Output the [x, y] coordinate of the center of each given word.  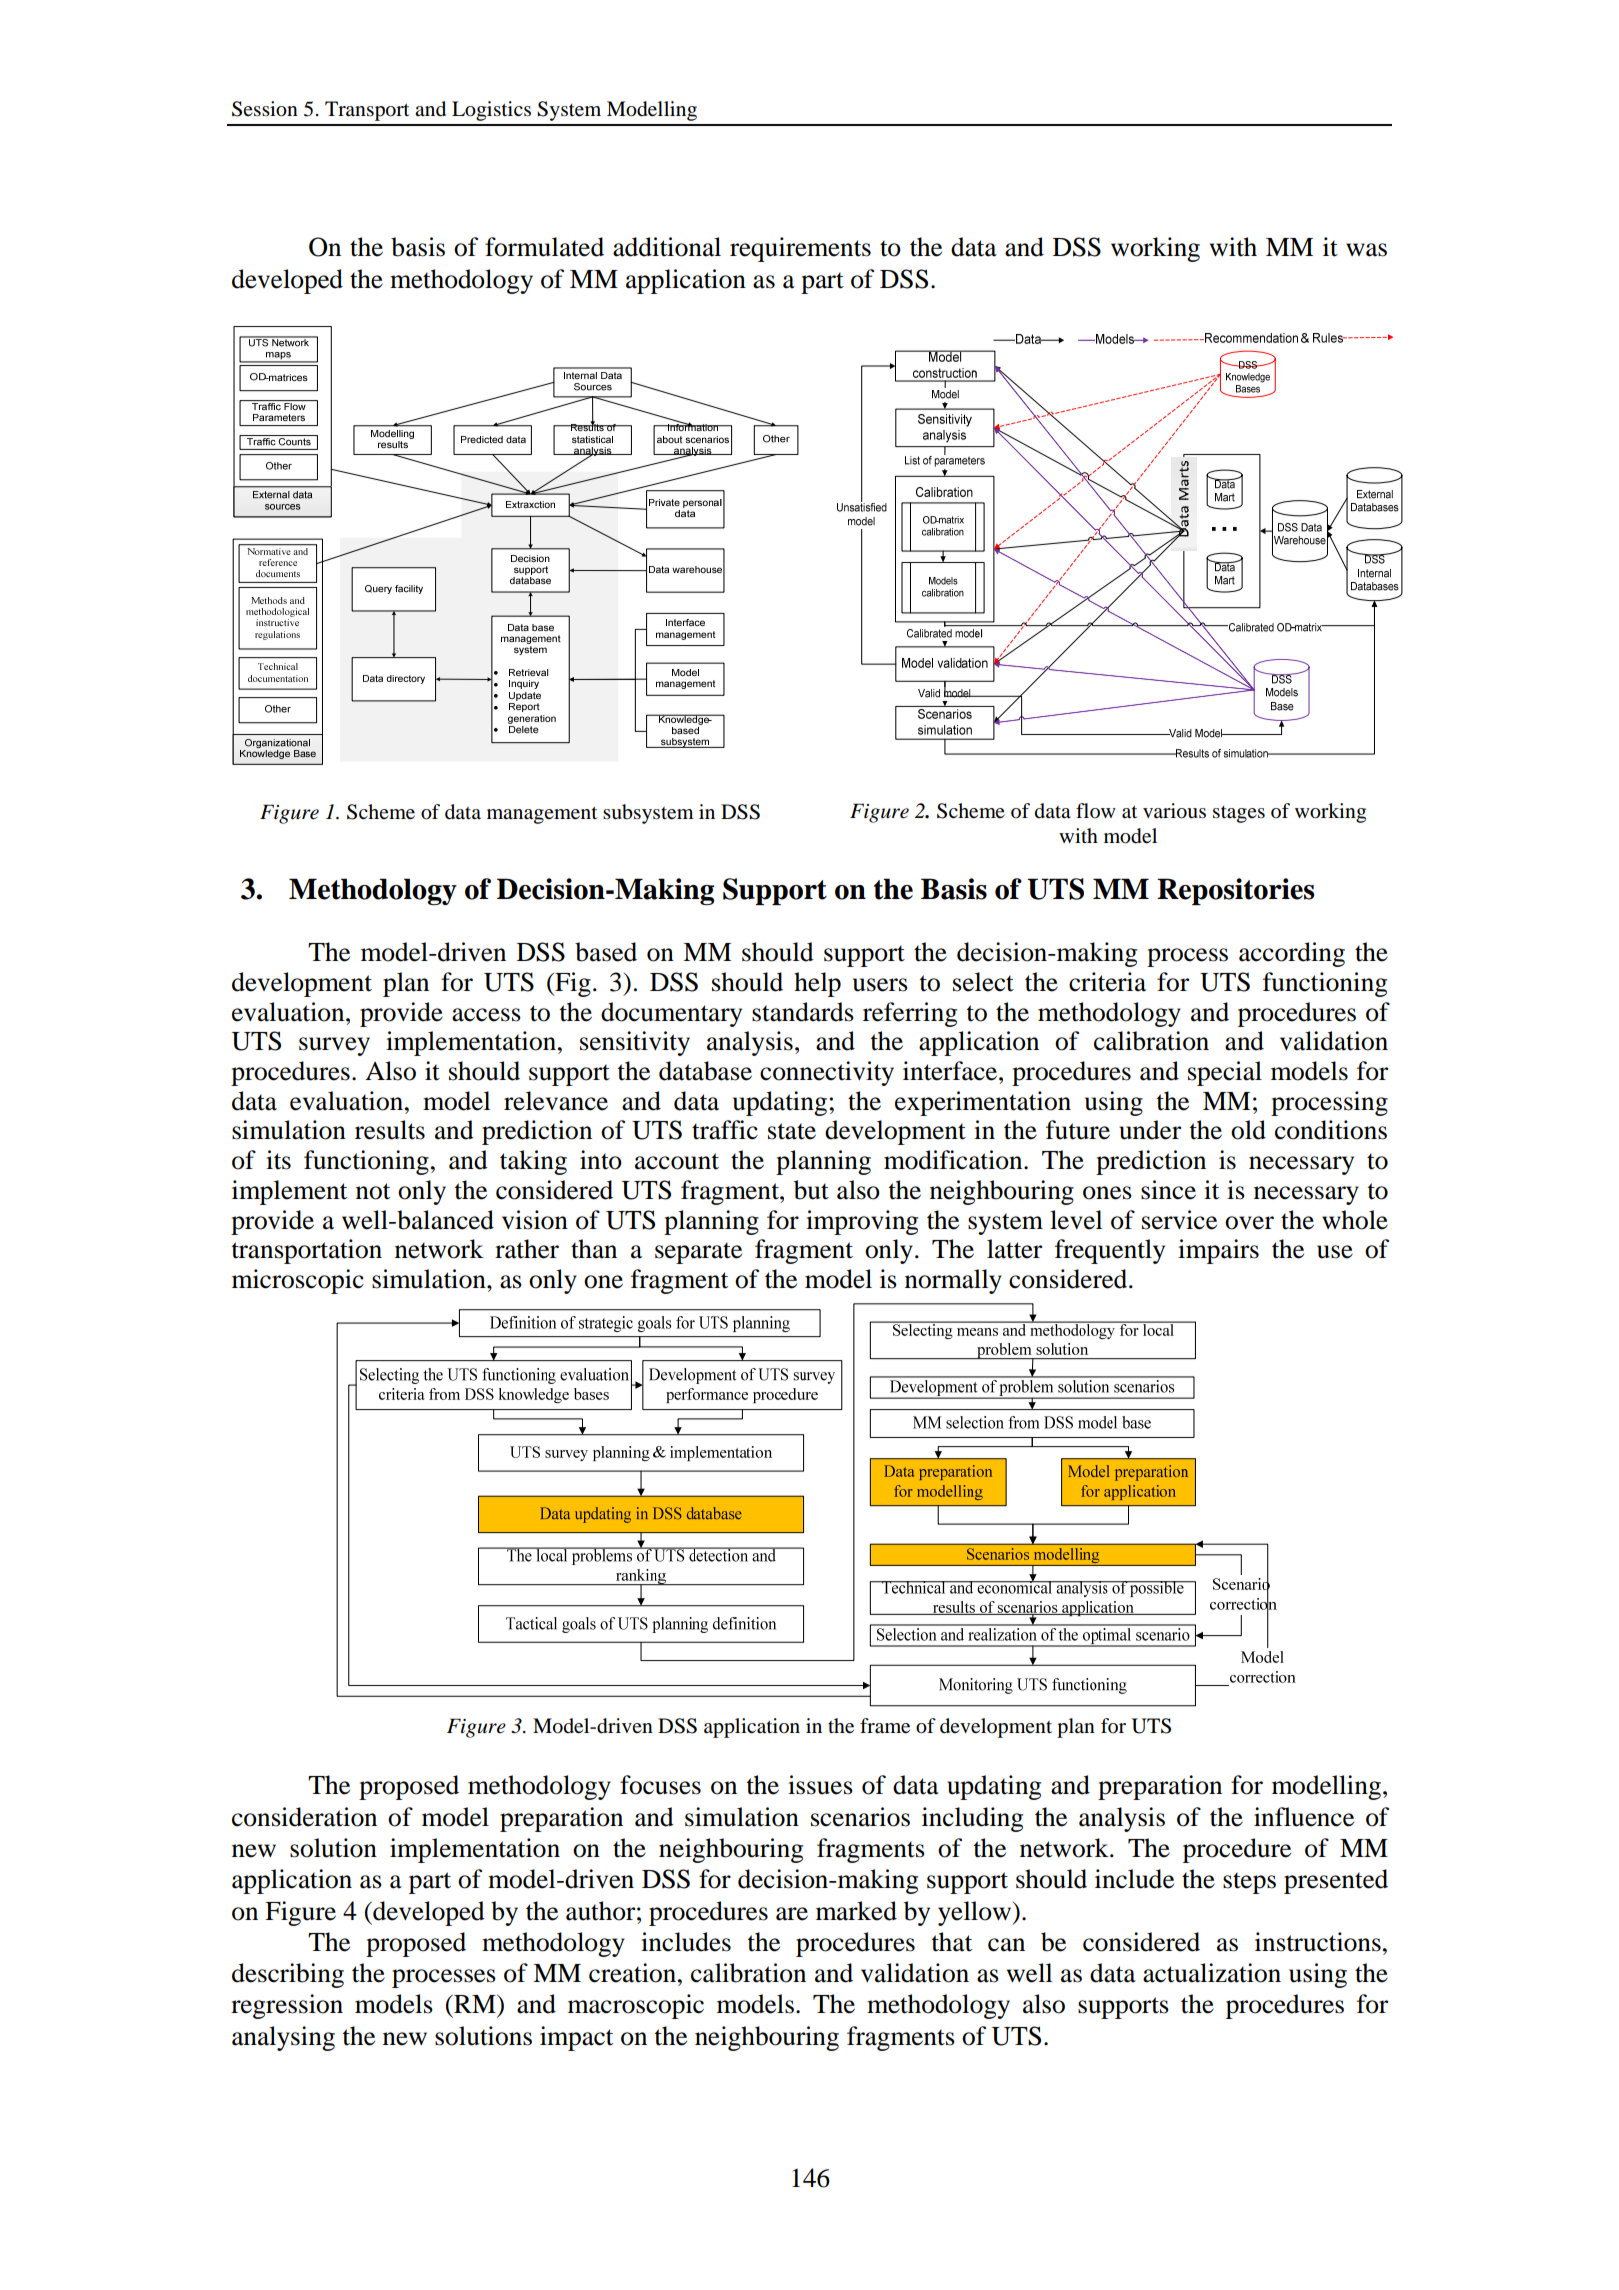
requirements [800, 249]
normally [953, 1281]
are [792, 1914]
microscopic [298, 1281]
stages [1239, 814]
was [1366, 250]
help [817, 984]
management [542, 815]
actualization [1212, 1973]
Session [265, 109]
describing [288, 1975]
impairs [1218, 1251]
